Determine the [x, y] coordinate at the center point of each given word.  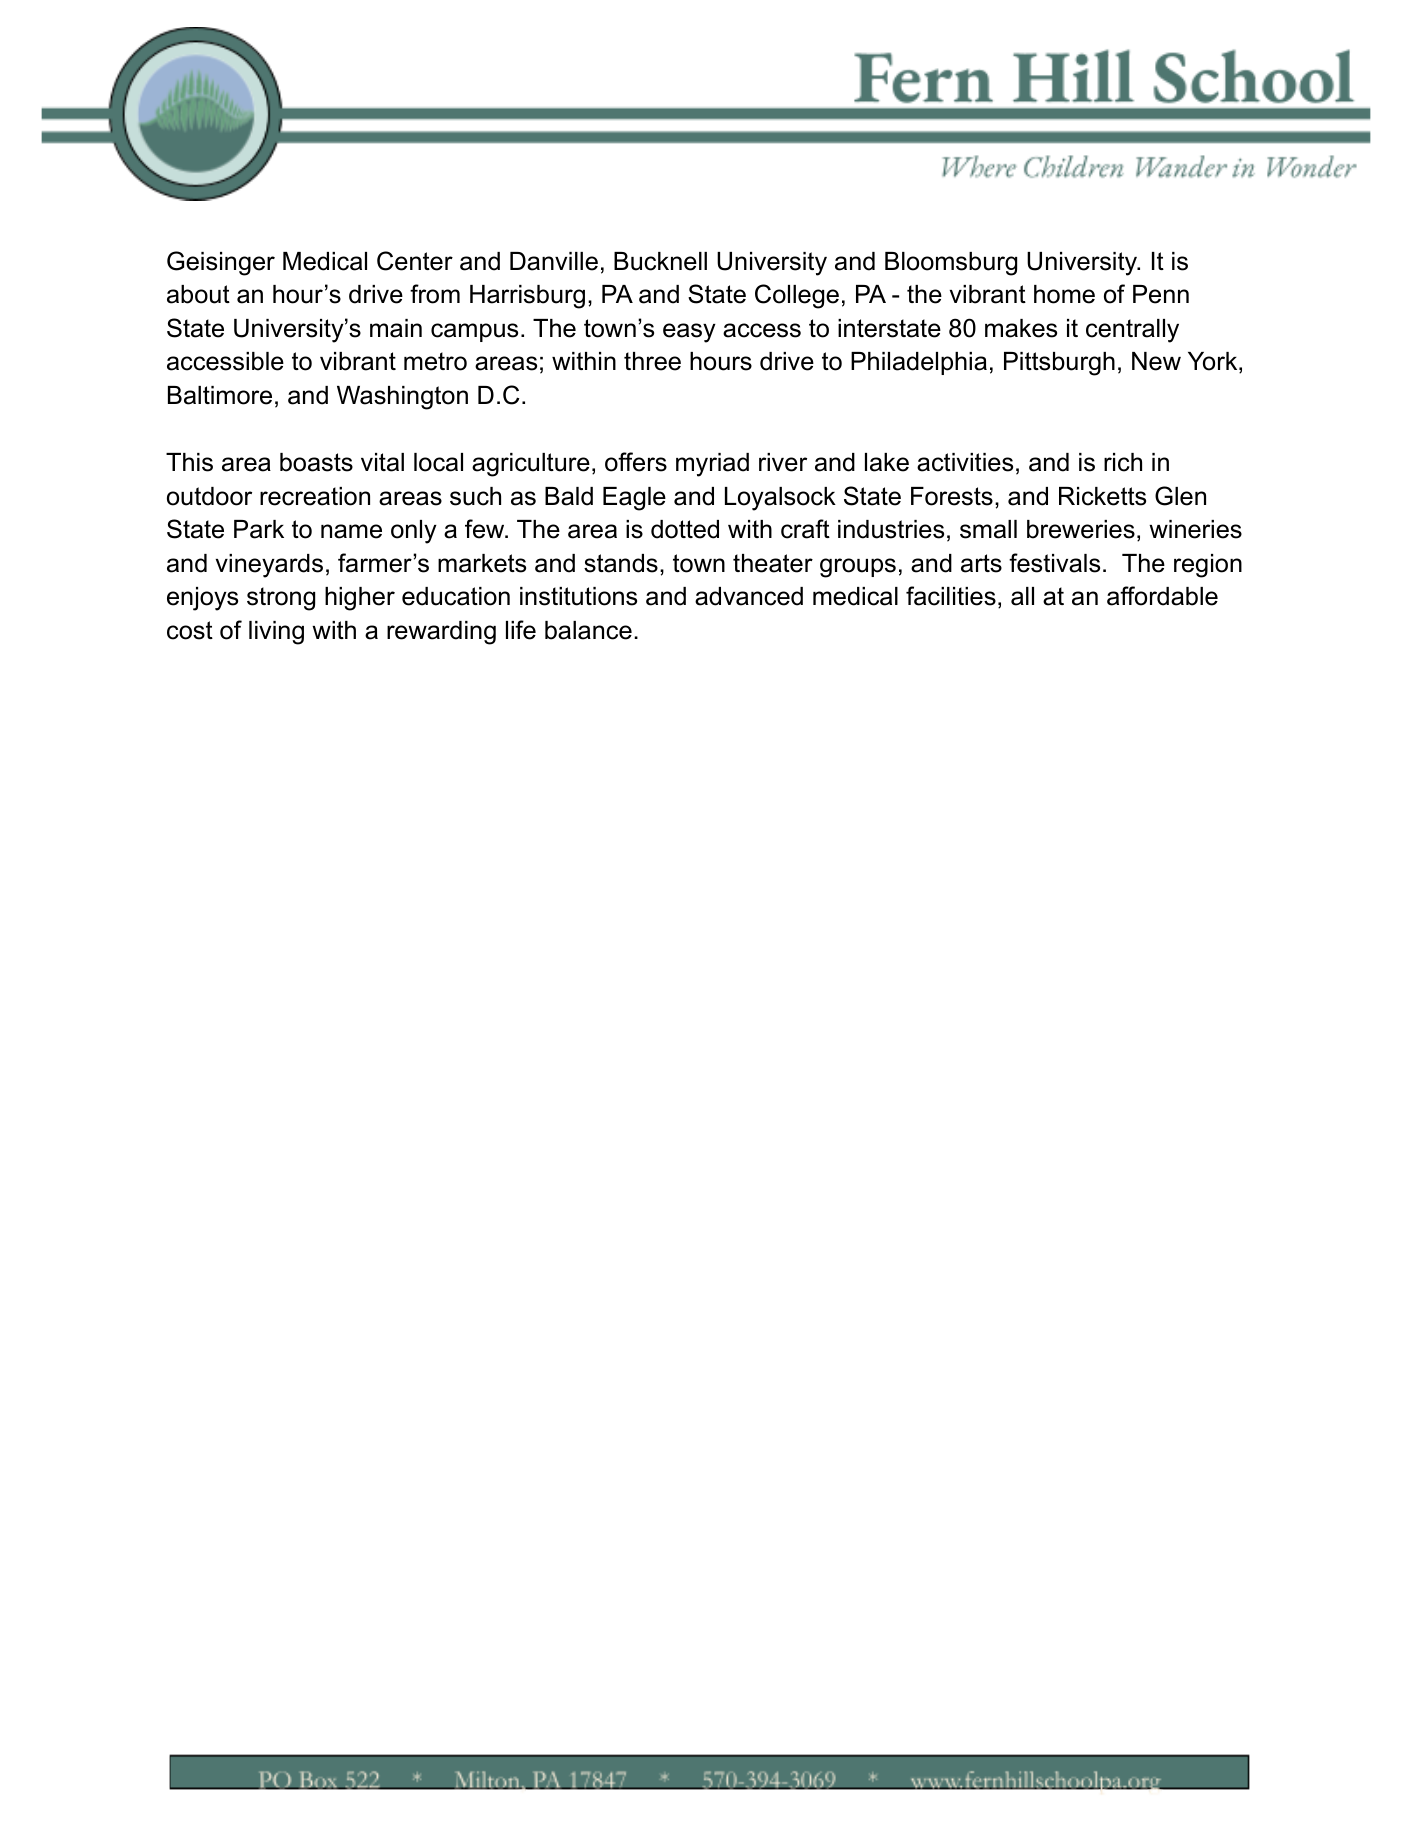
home [1064, 294]
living [276, 633]
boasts [316, 462]
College [797, 296]
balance [588, 630]
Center [415, 261]
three [652, 361]
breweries [1081, 529]
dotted [685, 529]
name [351, 531]
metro [435, 361]
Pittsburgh [1059, 364]
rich [1123, 462]
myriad [712, 465]
